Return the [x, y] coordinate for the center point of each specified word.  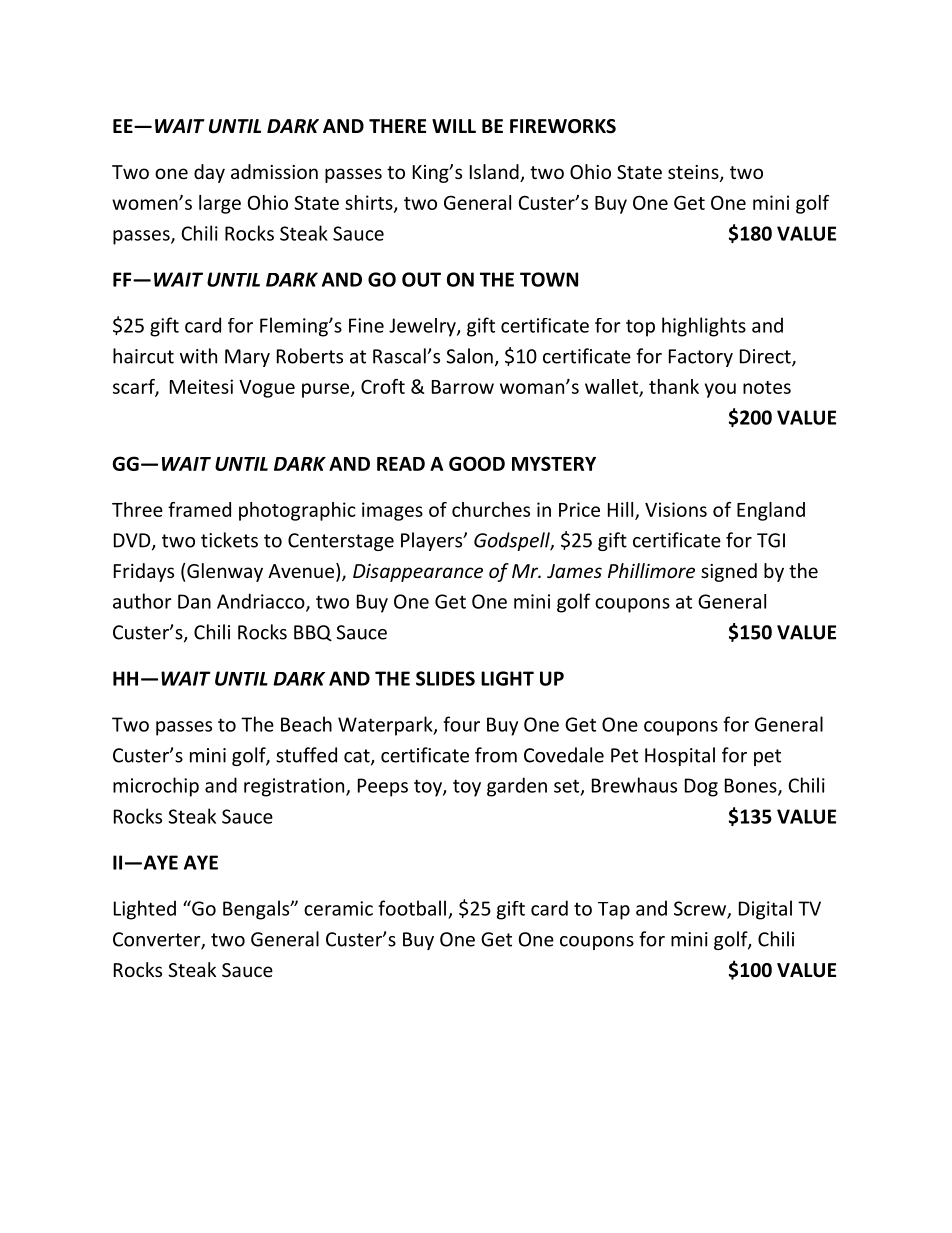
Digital [765, 910]
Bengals [257, 910]
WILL [454, 126]
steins [694, 173]
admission [274, 171]
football [412, 908]
